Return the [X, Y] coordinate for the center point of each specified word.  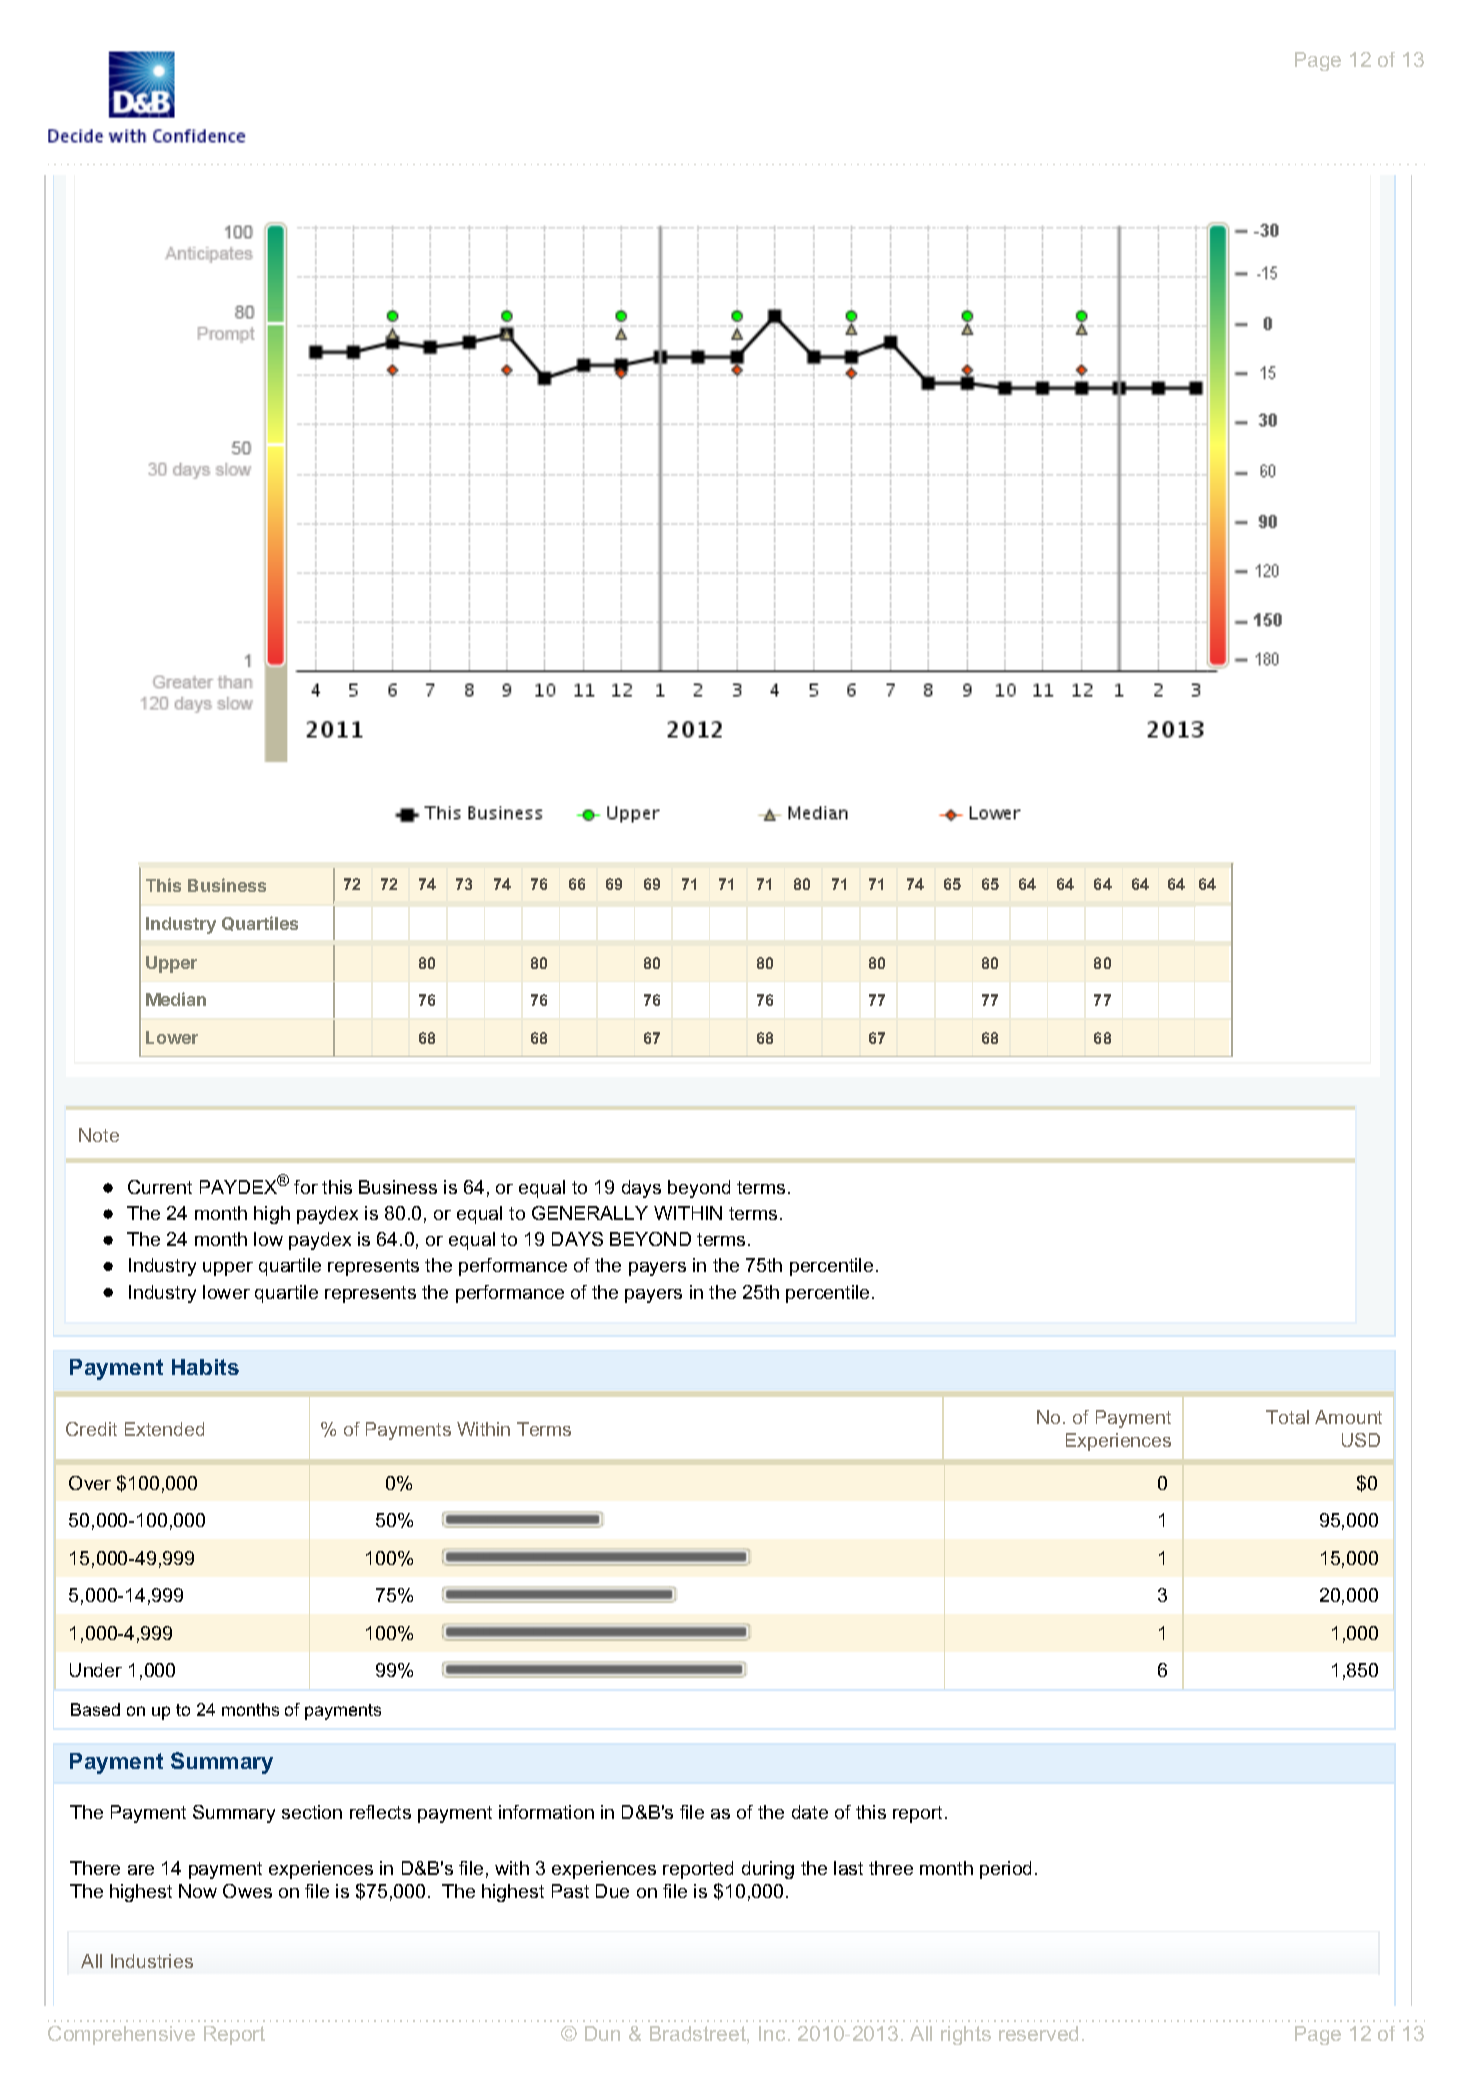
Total [1287, 1417]
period [1005, 1870]
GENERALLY [590, 1213]
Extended [164, 1429]
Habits [205, 1367]
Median [176, 999]
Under [96, 1670]
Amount [1348, 1417]
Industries [152, 1961]
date [810, 1812]
